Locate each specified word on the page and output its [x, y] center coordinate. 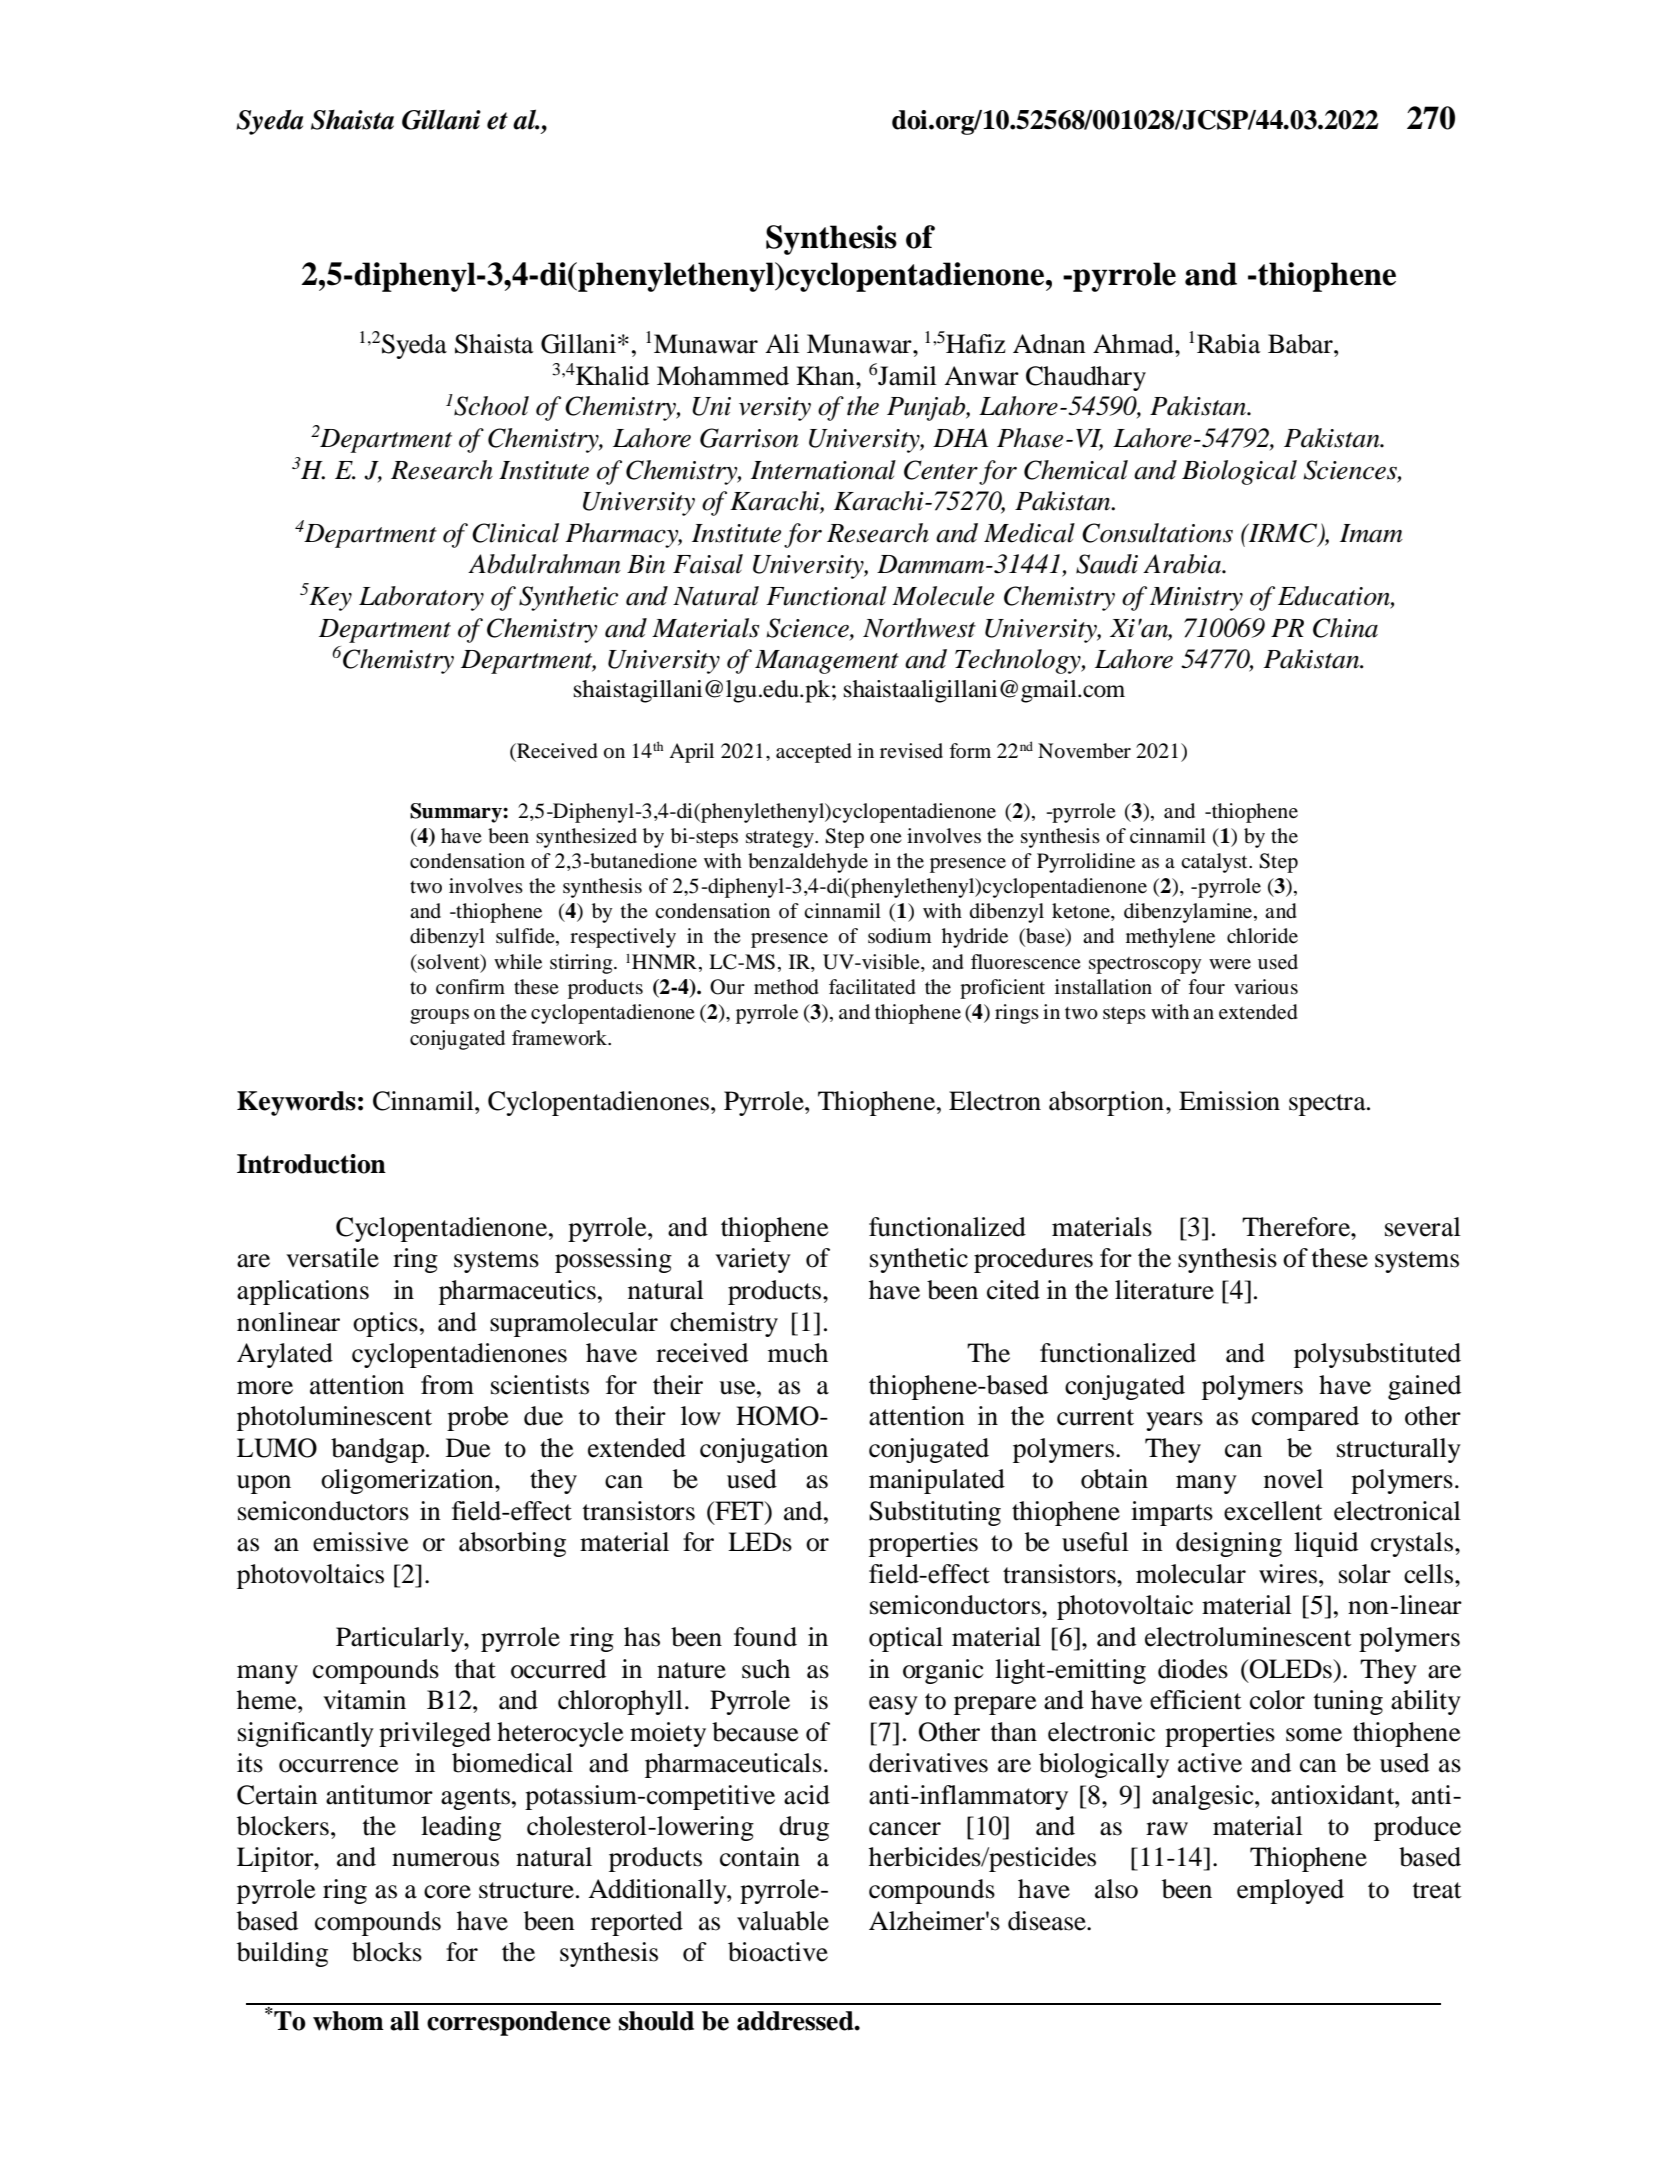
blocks [387, 1952]
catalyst [1215, 863]
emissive [360, 1542]
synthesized [586, 838]
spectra [1328, 1105]
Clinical [515, 533]
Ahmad [1134, 344]
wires [1289, 1574]
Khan [826, 376]
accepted [814, 753]
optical [906, 1639]
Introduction [311, 1164]
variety [753, 1260]
